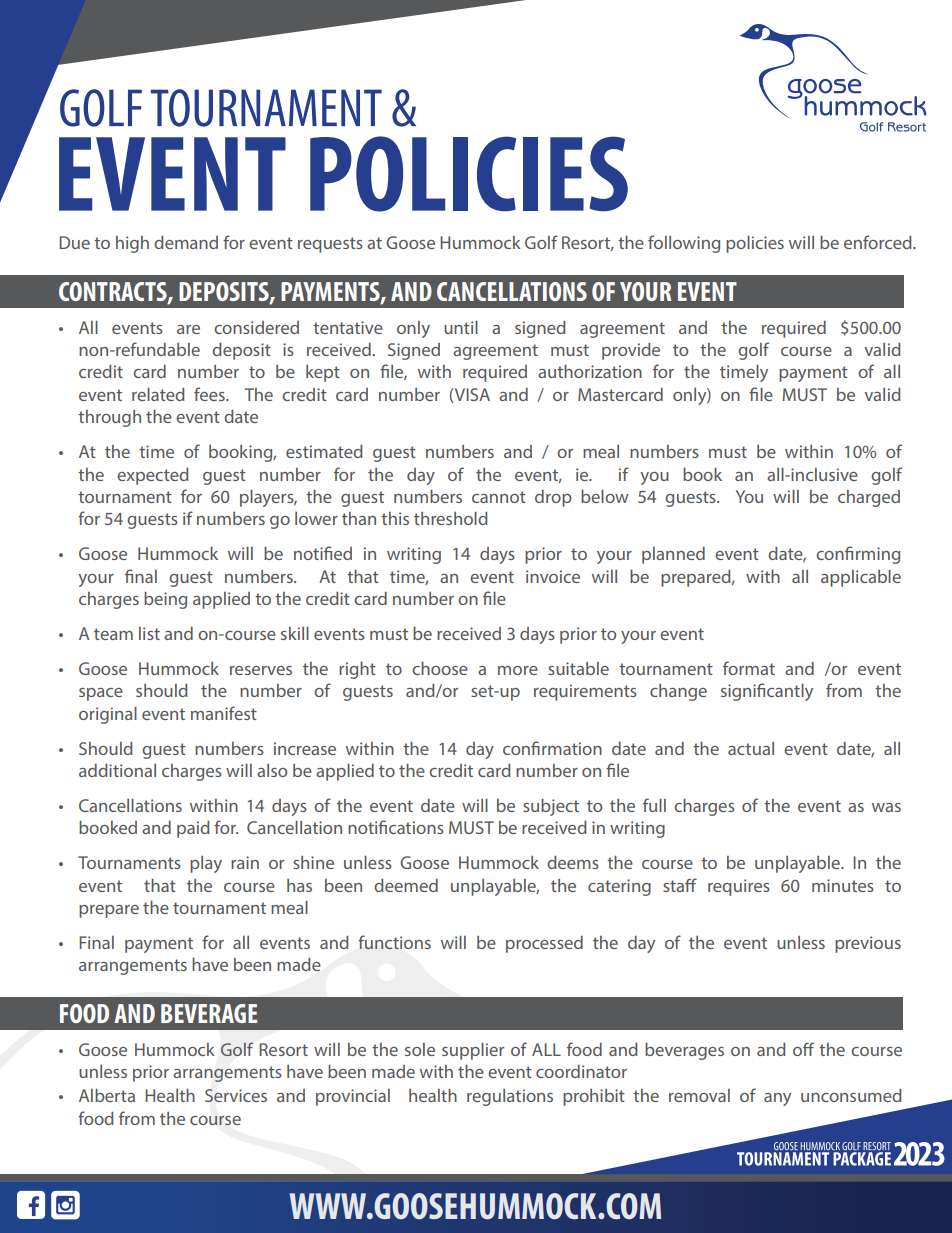  What do you see at coordinates (879, 242) in the image?
I see `enforced` at bounding box center [879, 242].
